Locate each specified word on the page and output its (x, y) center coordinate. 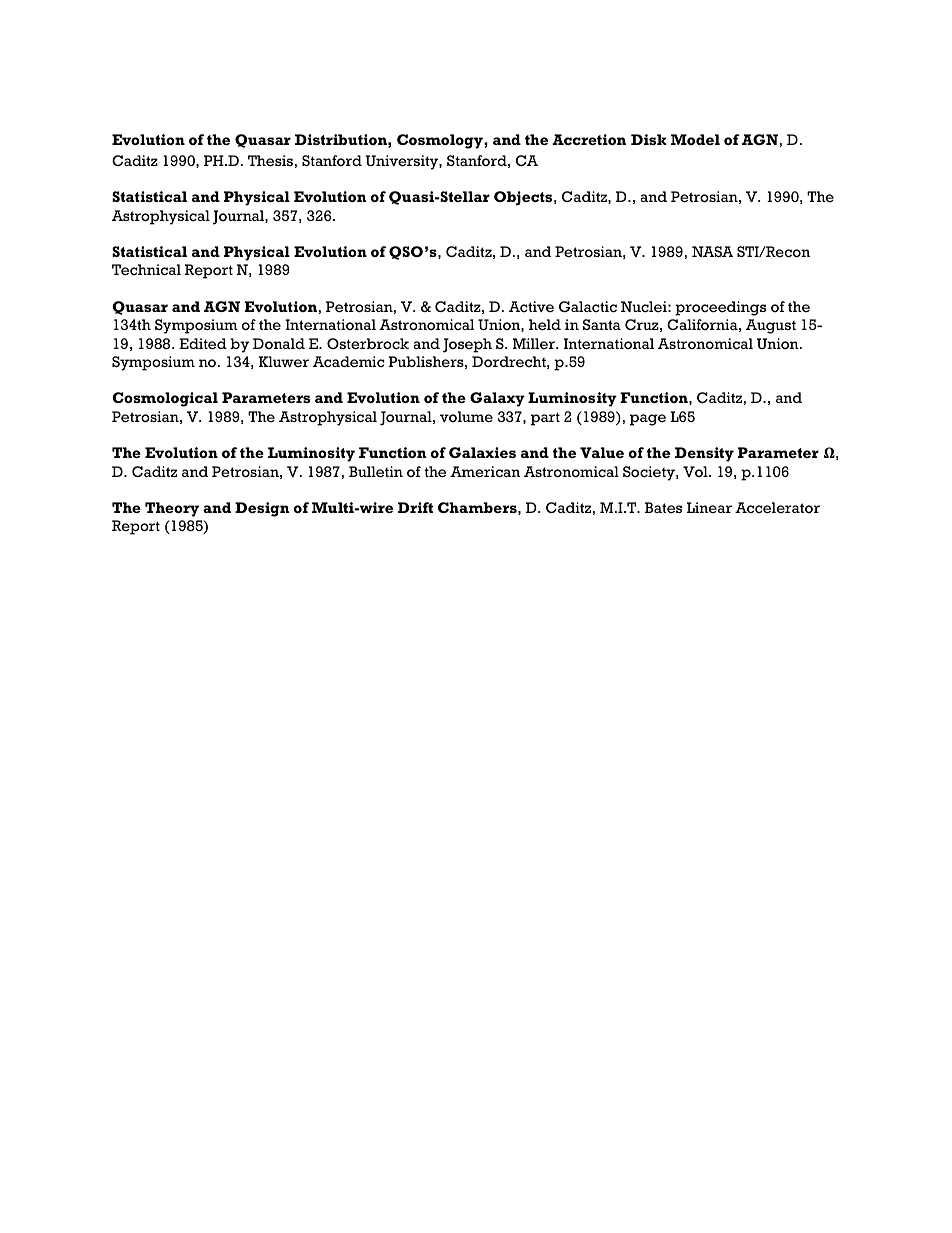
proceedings (720, 308)
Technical (146, 270)
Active (531, 306)
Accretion (589, 139)
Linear (709, 507)
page (648, 420)
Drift (415, 507)
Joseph (467, 345)
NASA (712, 251)
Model (695, 139)
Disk (649, 139)
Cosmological (165, 399)
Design (262, 509)
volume (466, 416)
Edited (203, 344)
